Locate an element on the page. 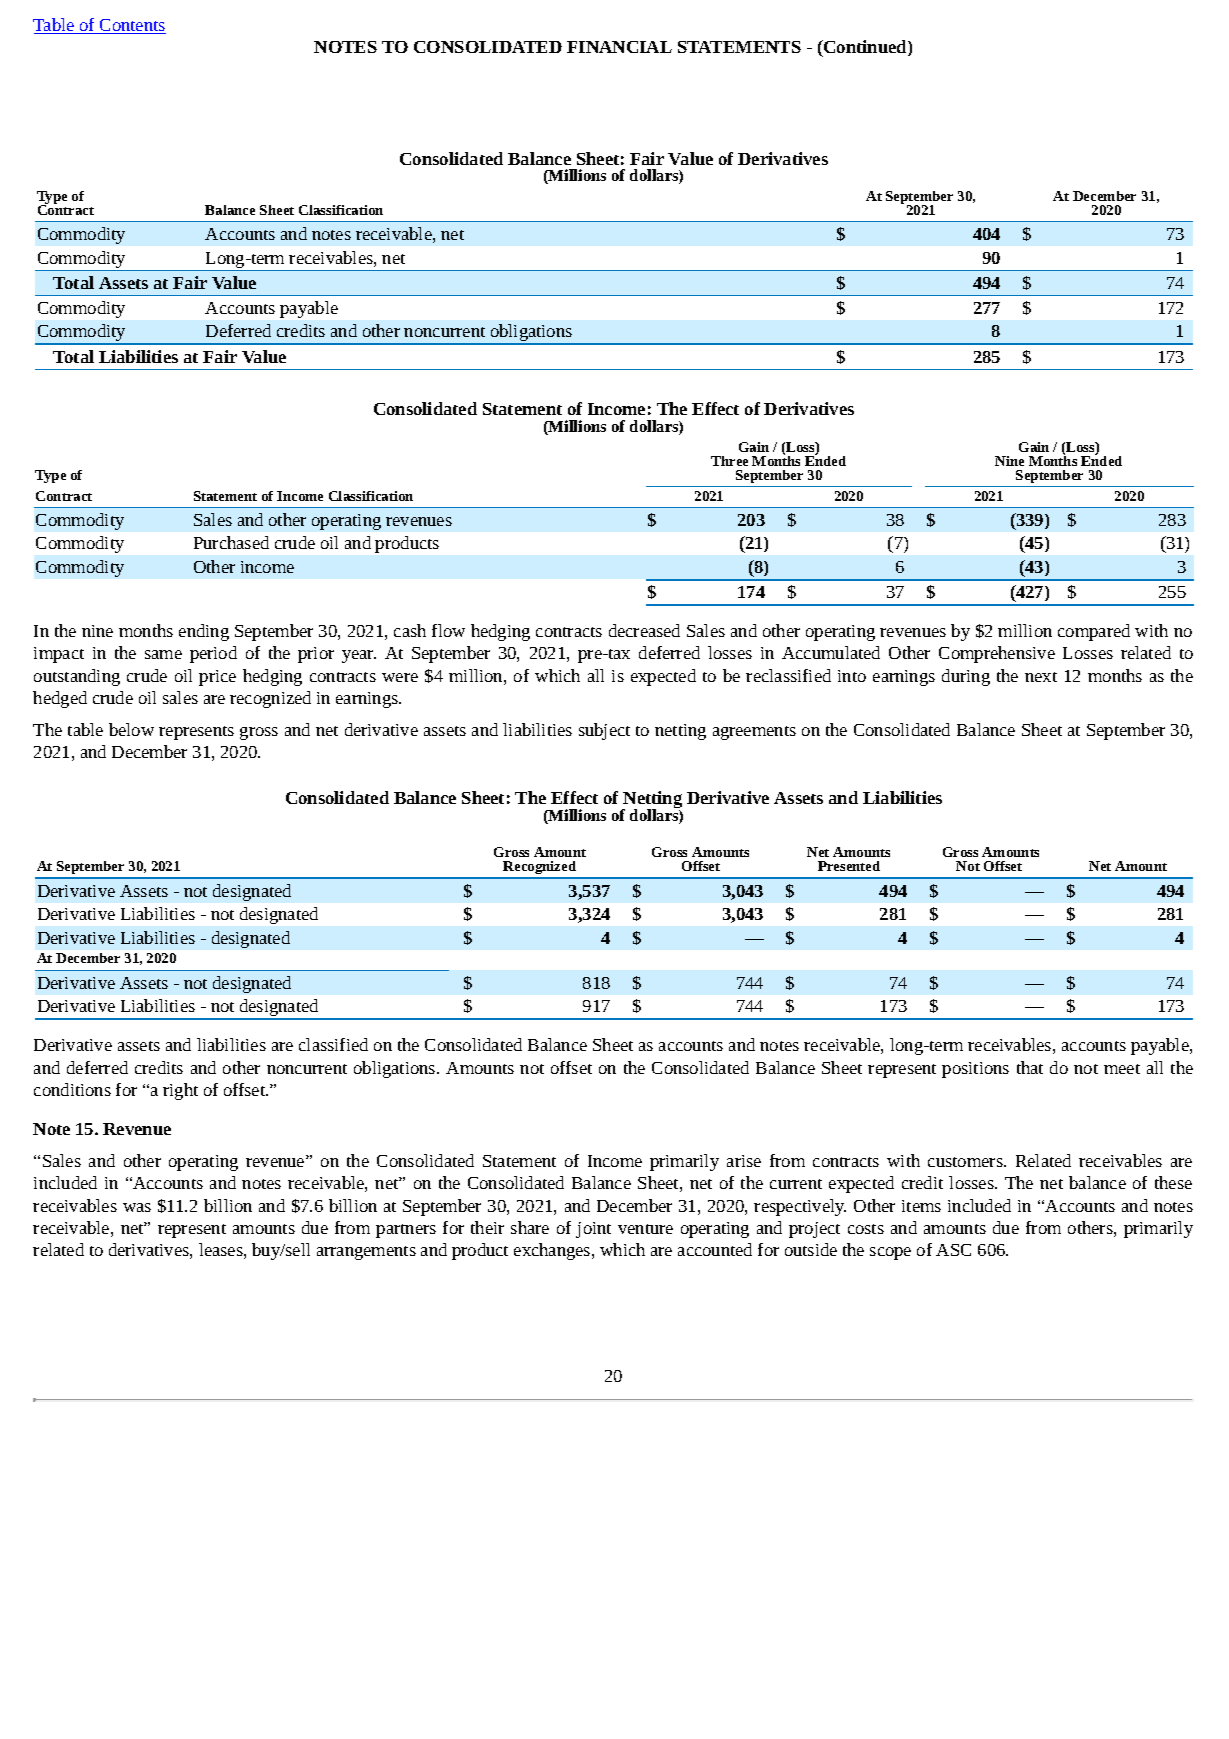  compared is located at coordinates (1094, 632).
